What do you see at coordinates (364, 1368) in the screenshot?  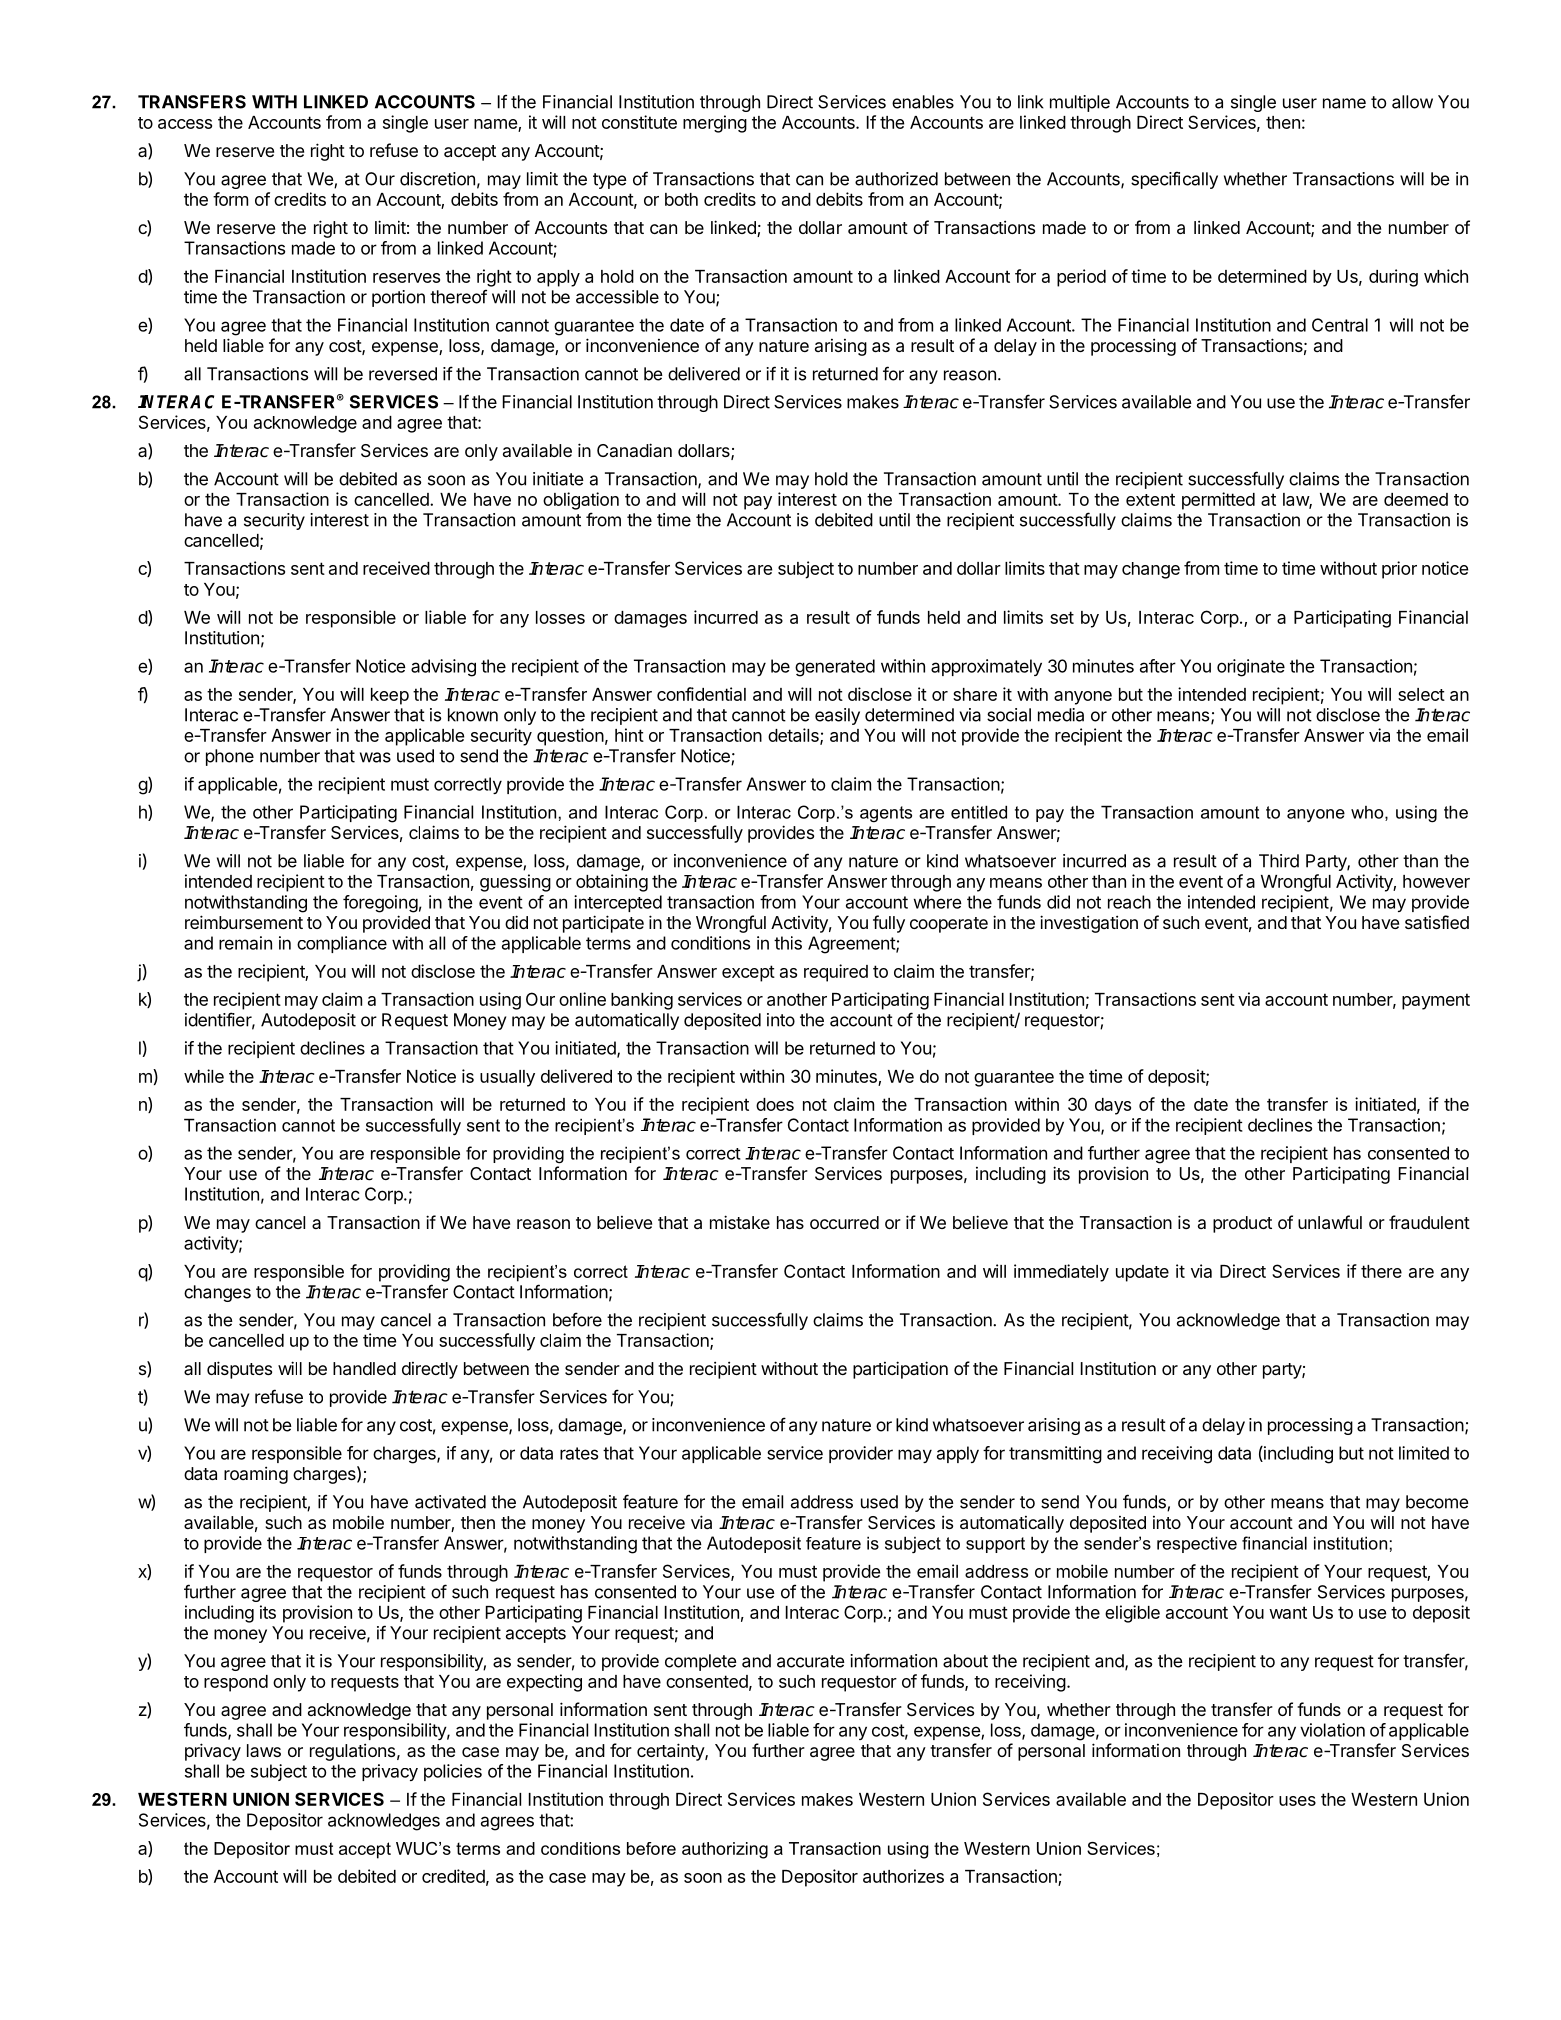 I see `handled` at bounding box center [364, 1368].
